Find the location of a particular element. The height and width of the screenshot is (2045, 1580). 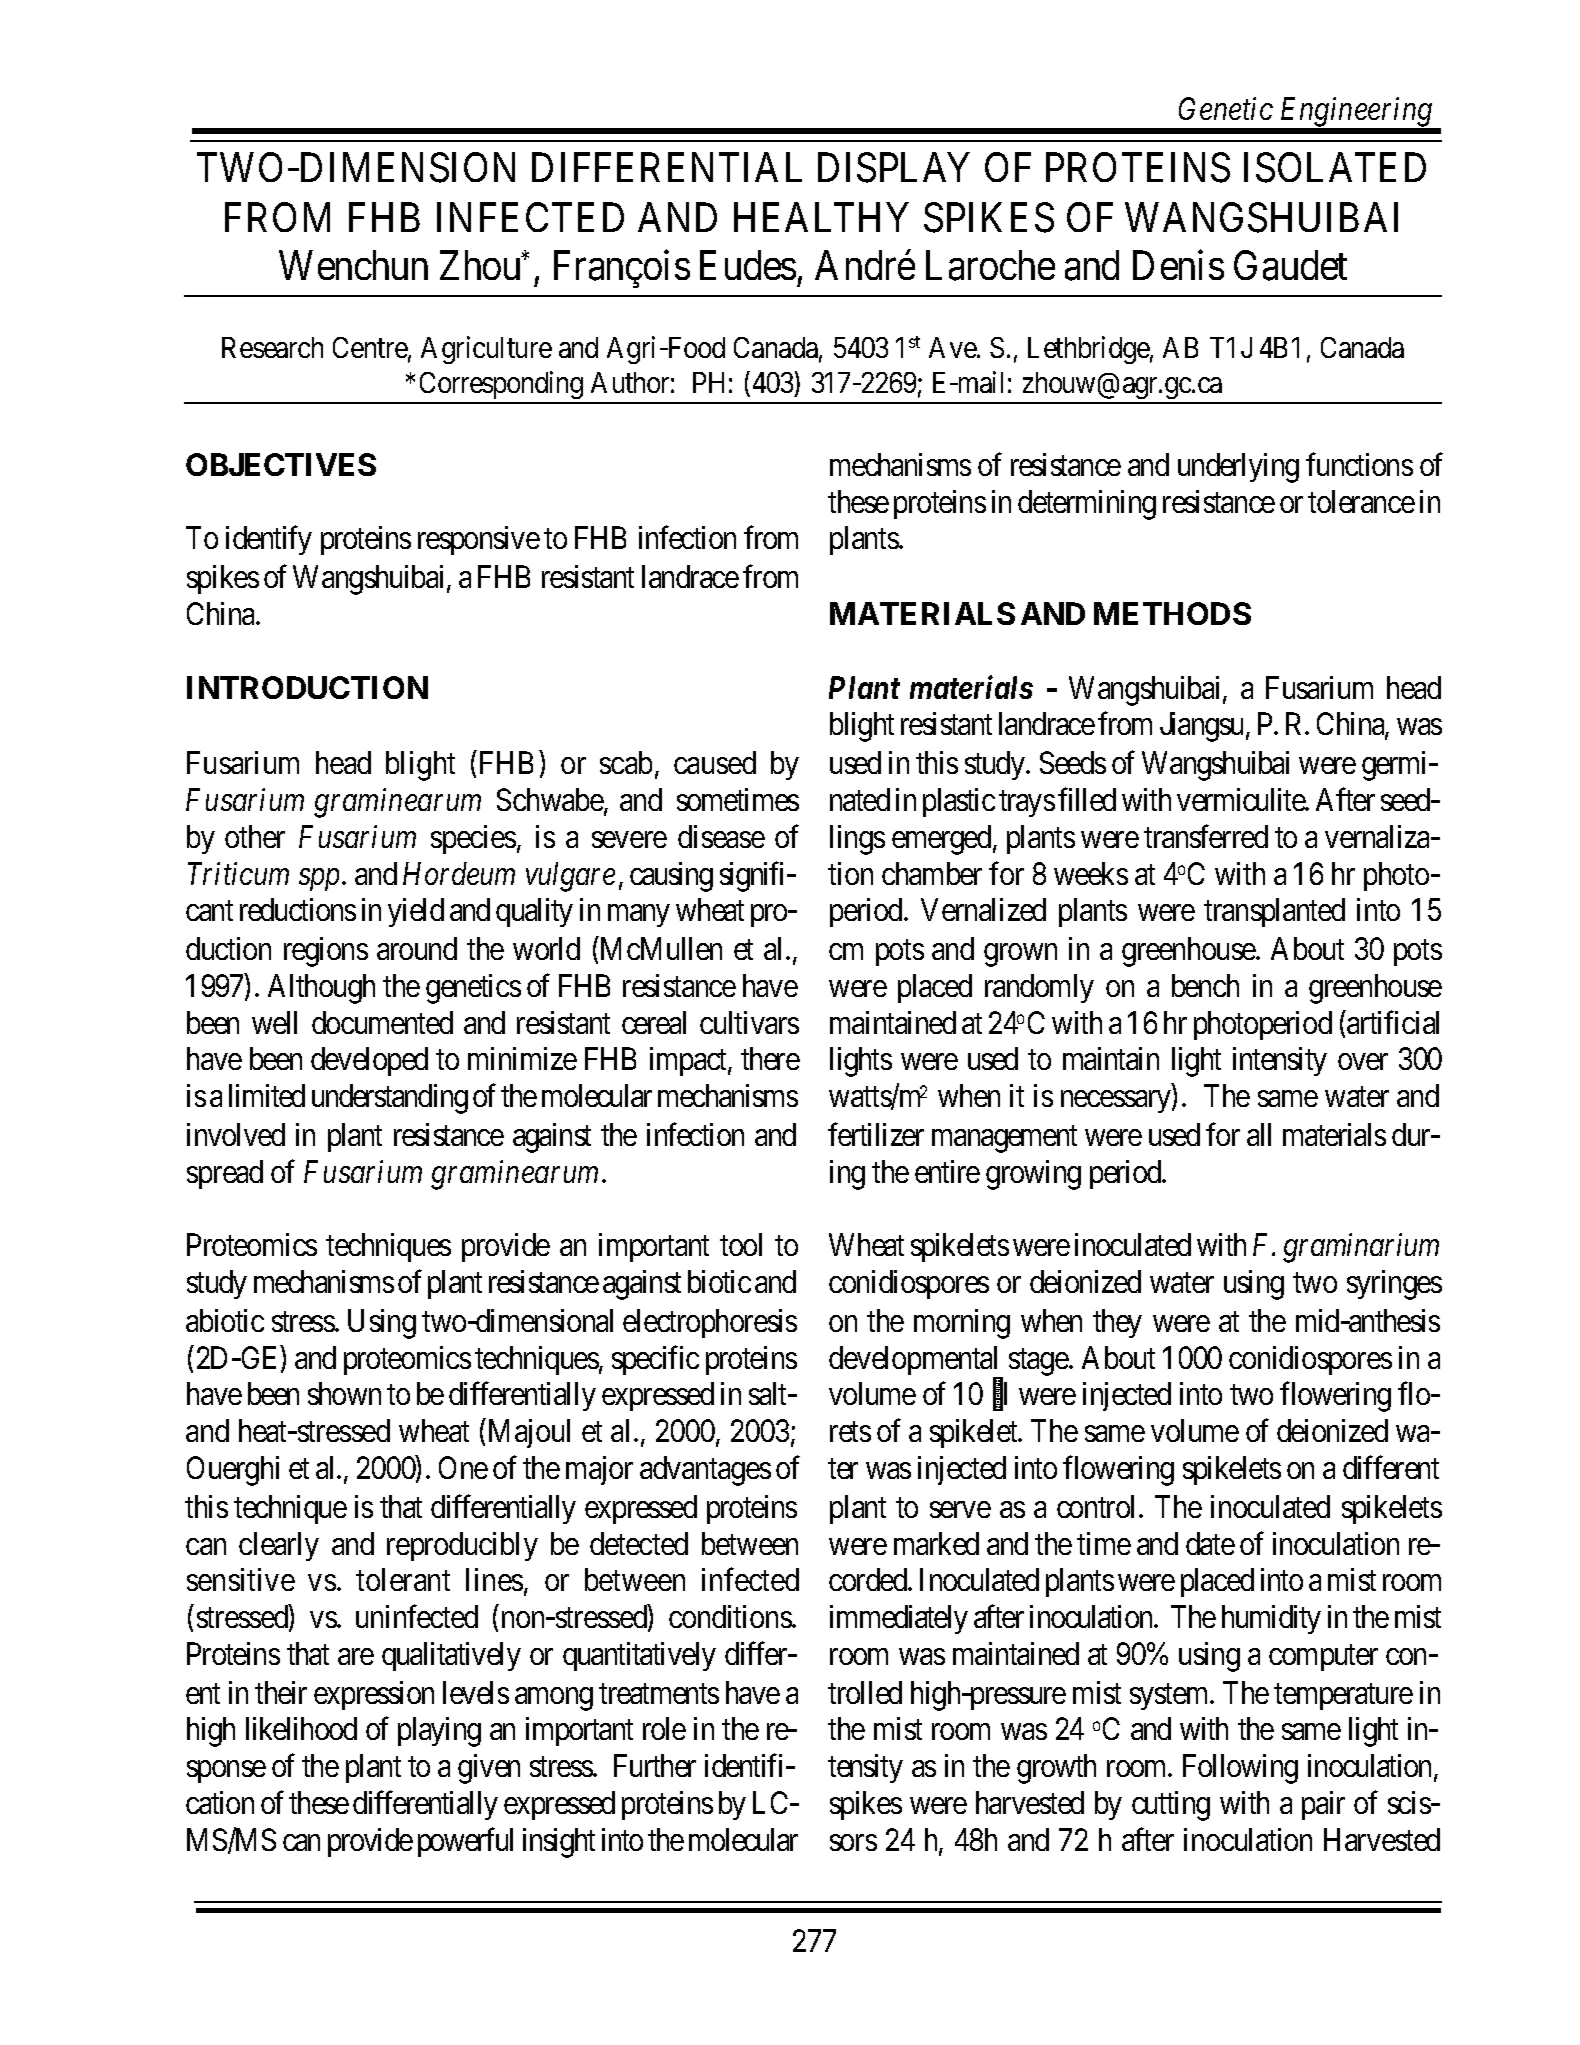

developmental is located at coordinates (916, 1362).
